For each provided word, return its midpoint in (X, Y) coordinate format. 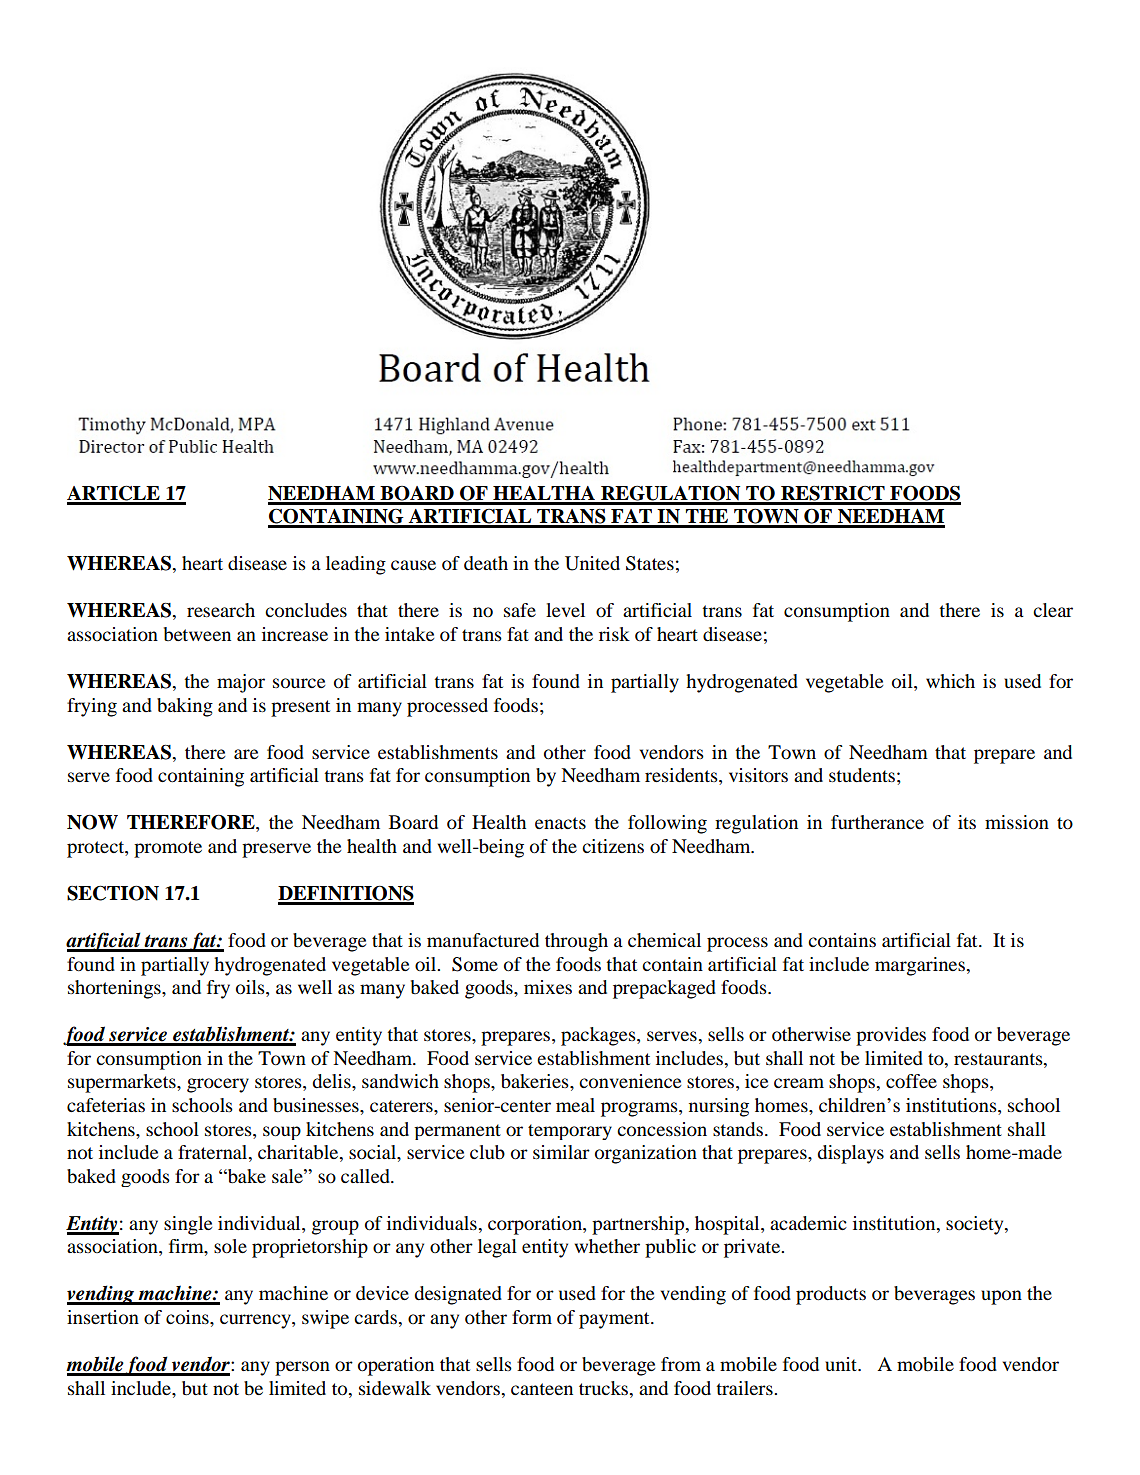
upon (1001, 1297)
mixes (548, 987)
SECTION (113, 893)
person (302, 1368)
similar (561, 1152)
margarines (921, 966)
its (967, 822)
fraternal (214, 1153)
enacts (560, 823)
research (221, 610)
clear (1053, 610)
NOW (92, 822)
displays (850, 1154)
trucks (604, 1388)
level (565, 610)
